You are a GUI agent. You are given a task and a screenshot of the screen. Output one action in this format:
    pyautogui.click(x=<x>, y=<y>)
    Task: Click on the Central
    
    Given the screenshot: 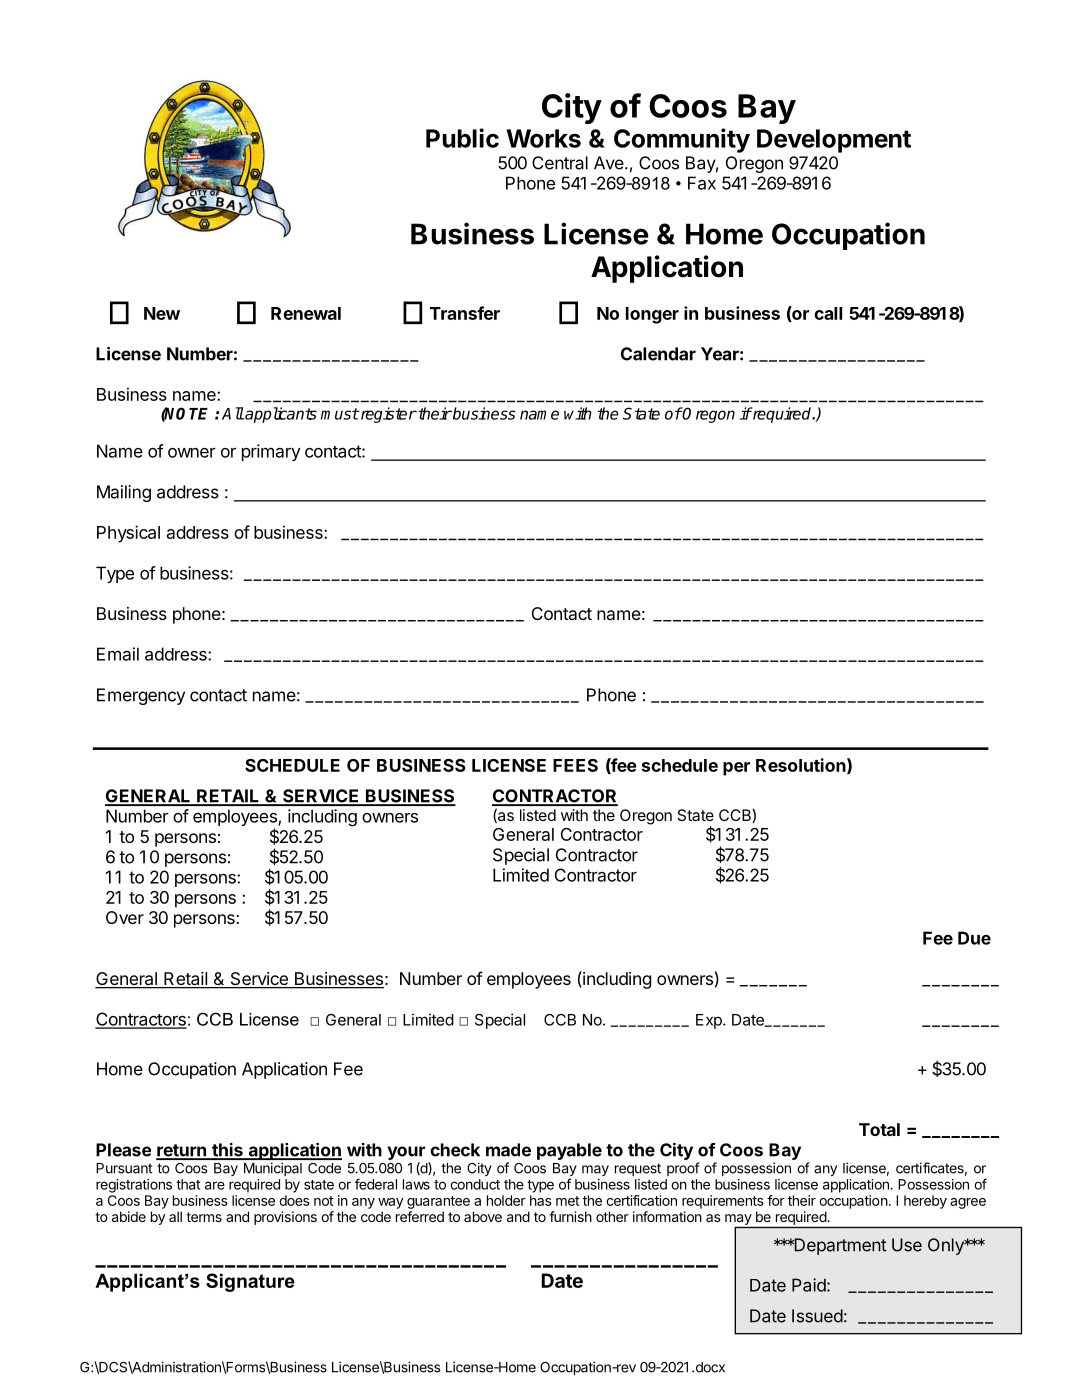 What is the action you would take?
    pyautogui.click(x=560, y=163)
